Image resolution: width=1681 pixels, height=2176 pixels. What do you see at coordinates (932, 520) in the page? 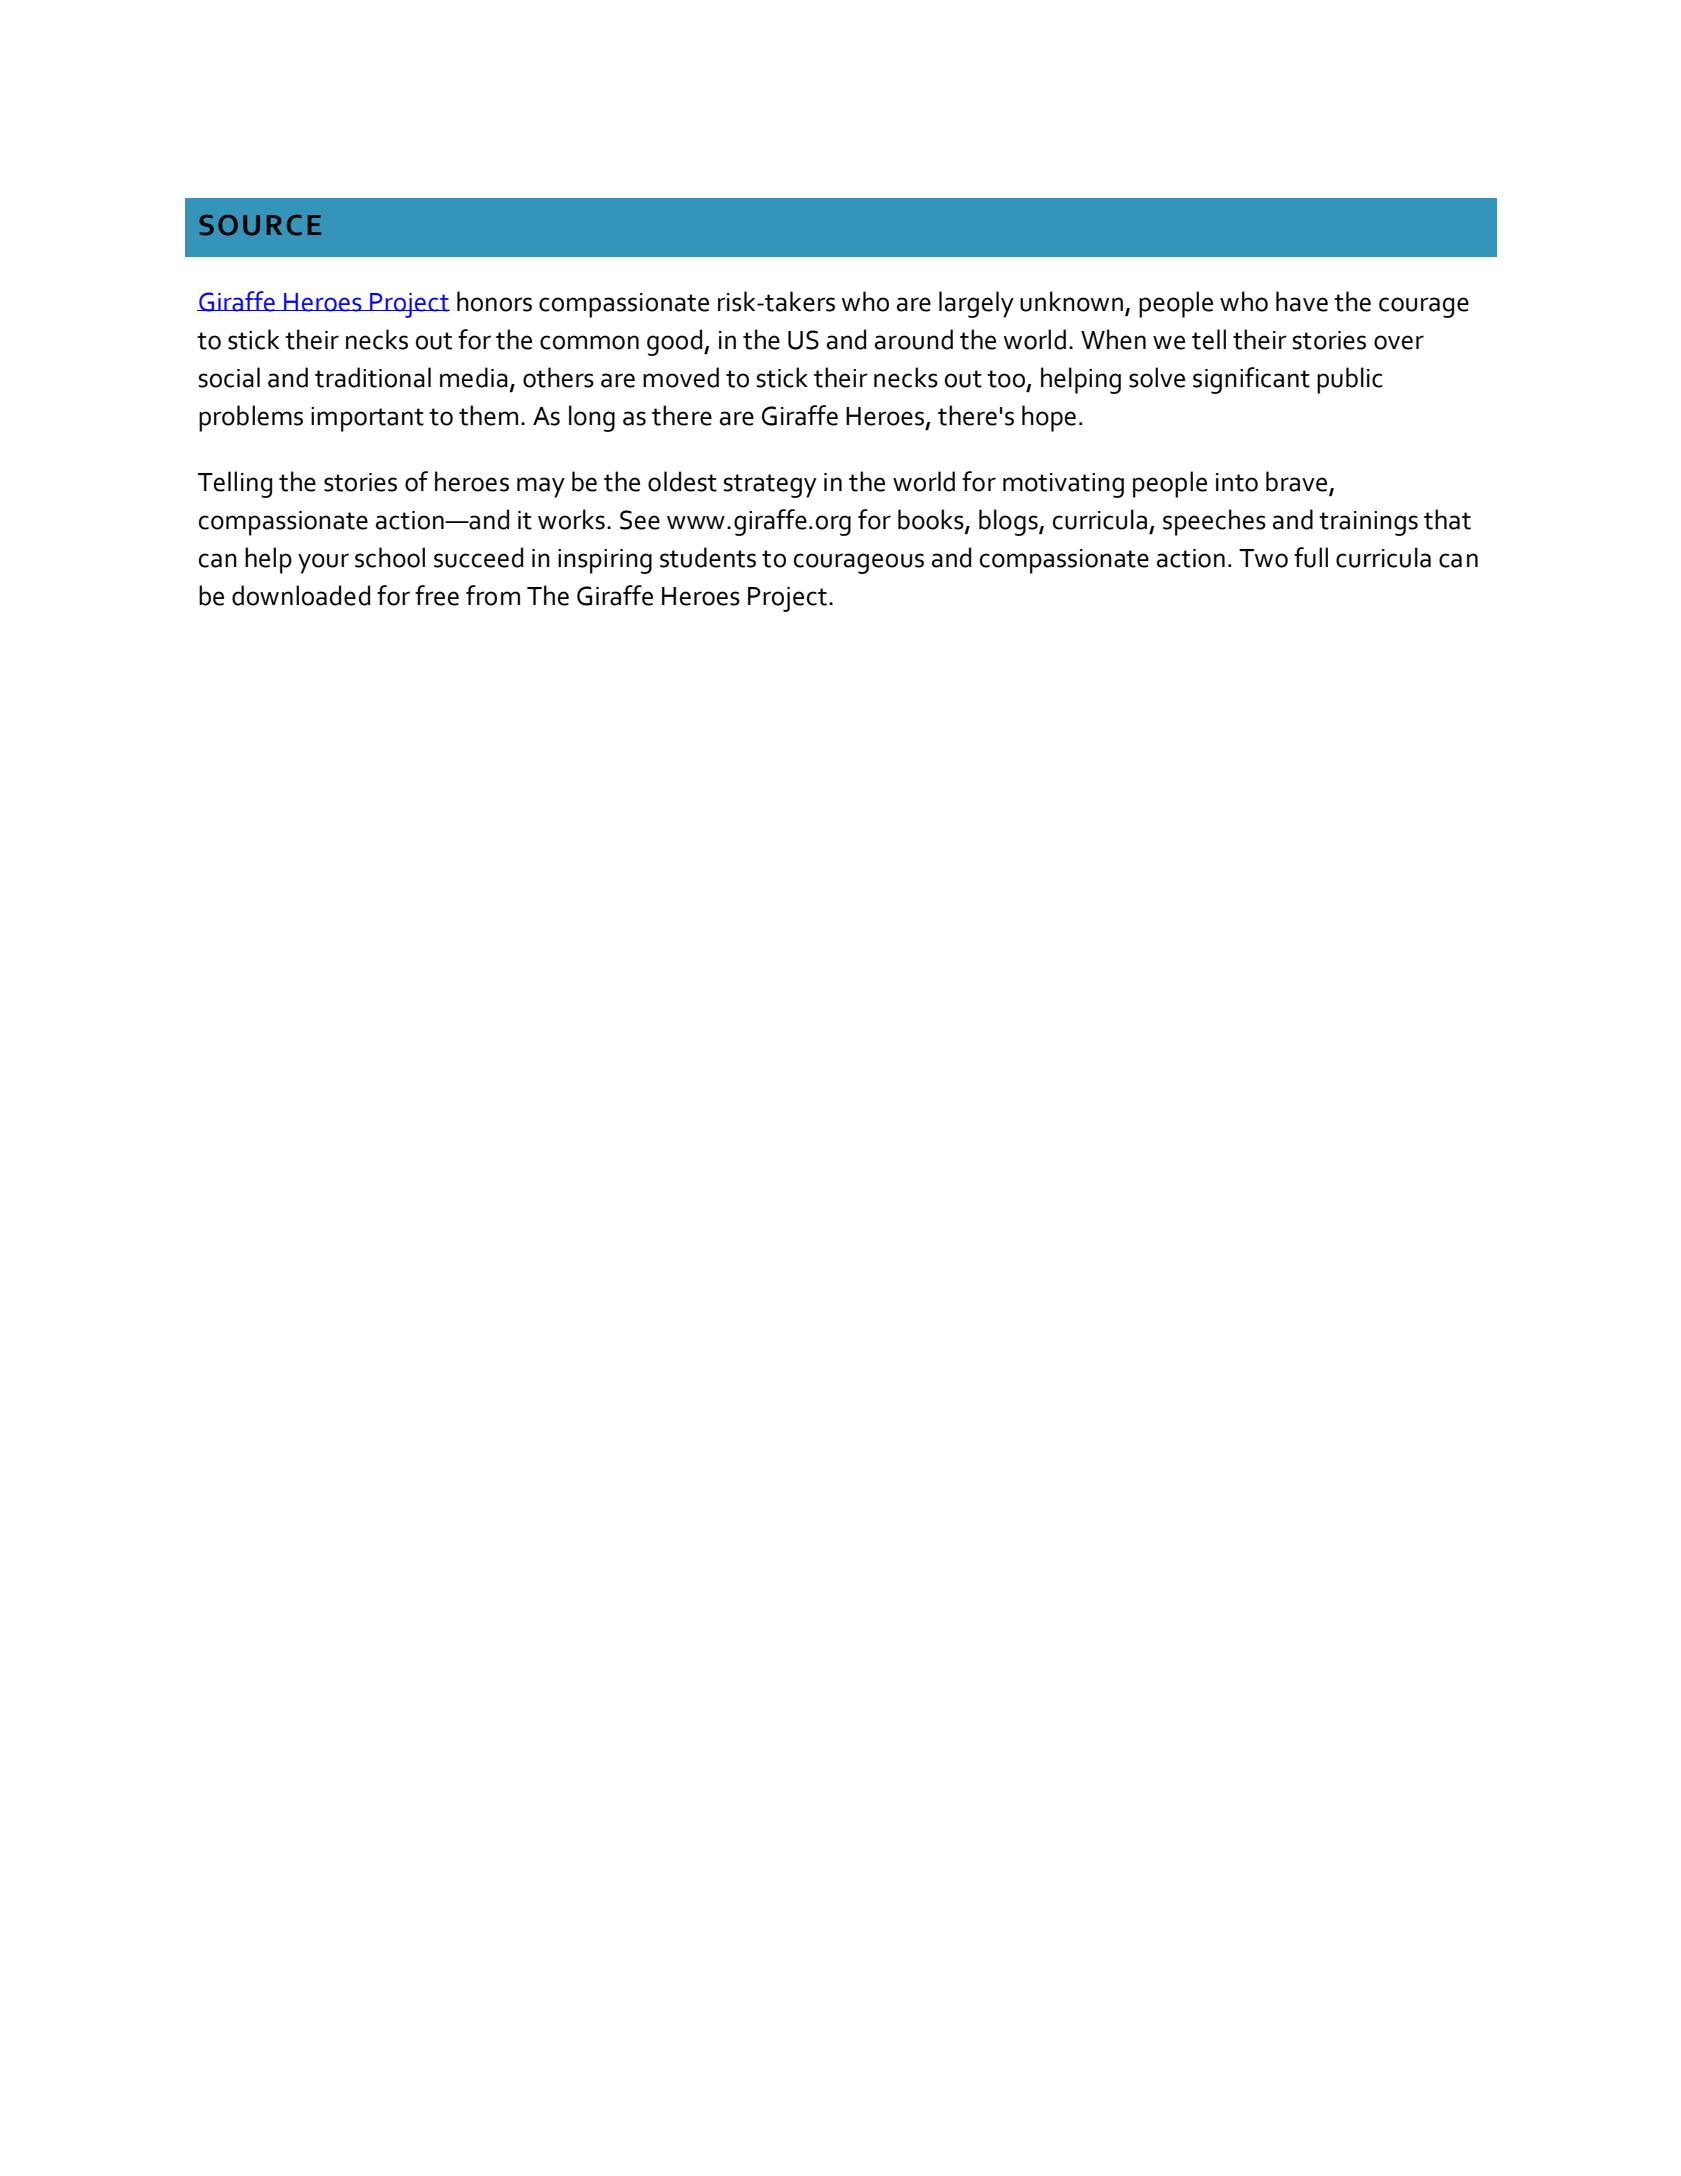
I see `books` at bounding box center [932, 520].
